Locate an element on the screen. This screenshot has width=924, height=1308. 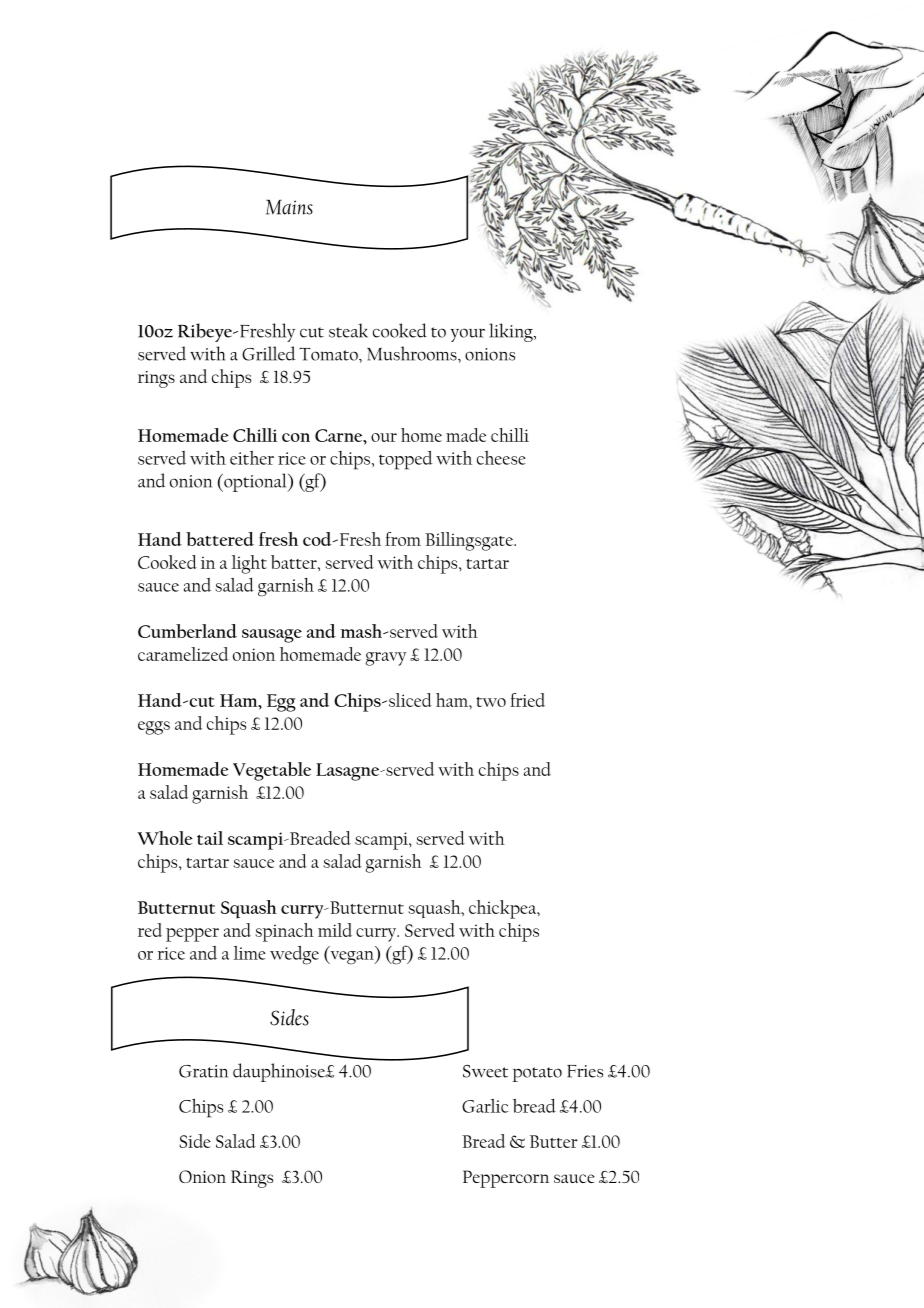
your is located at coordinates (468, 335).
